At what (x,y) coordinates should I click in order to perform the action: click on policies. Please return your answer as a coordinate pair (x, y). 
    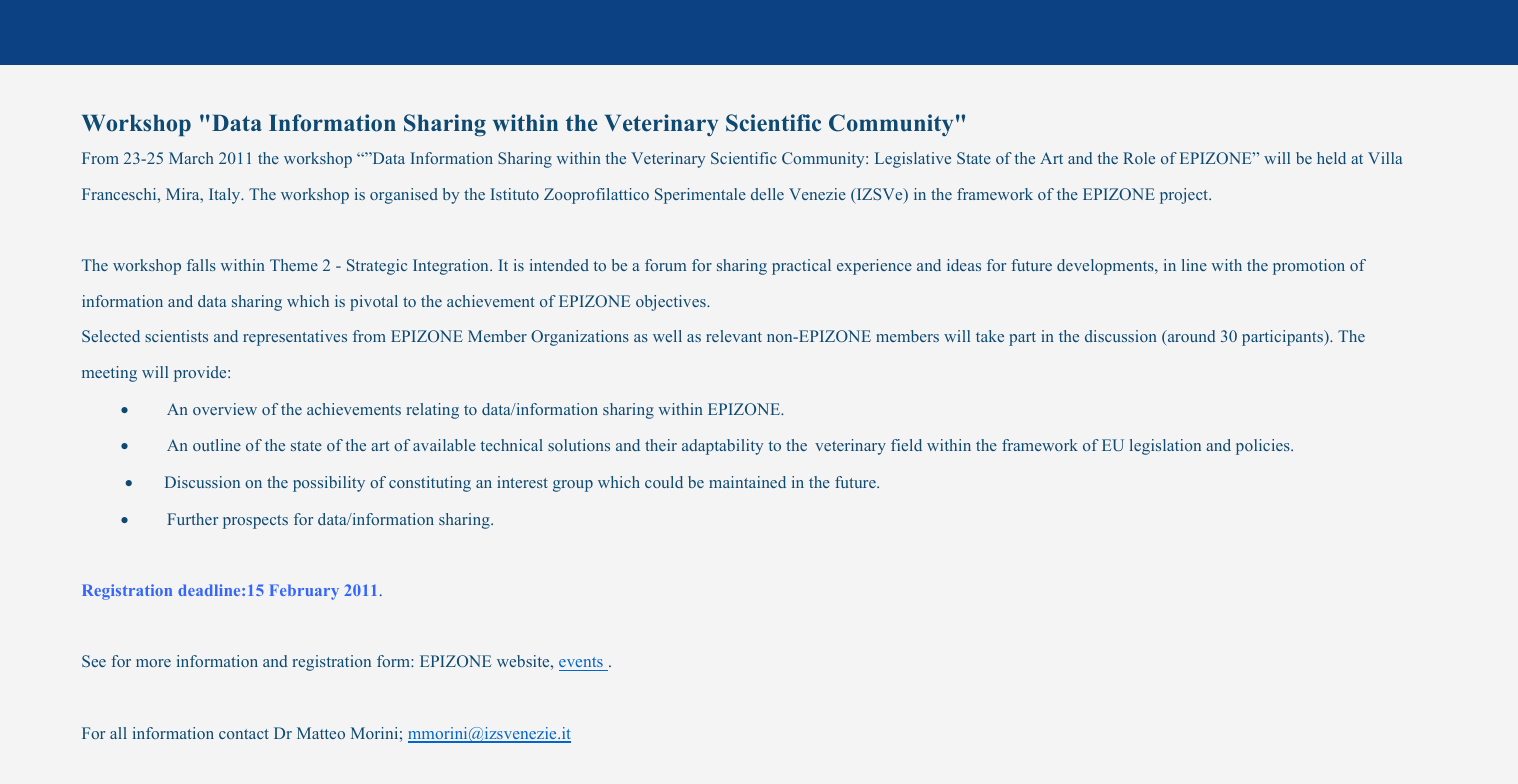
    Looking at the image, I should click on (1264, 447).
